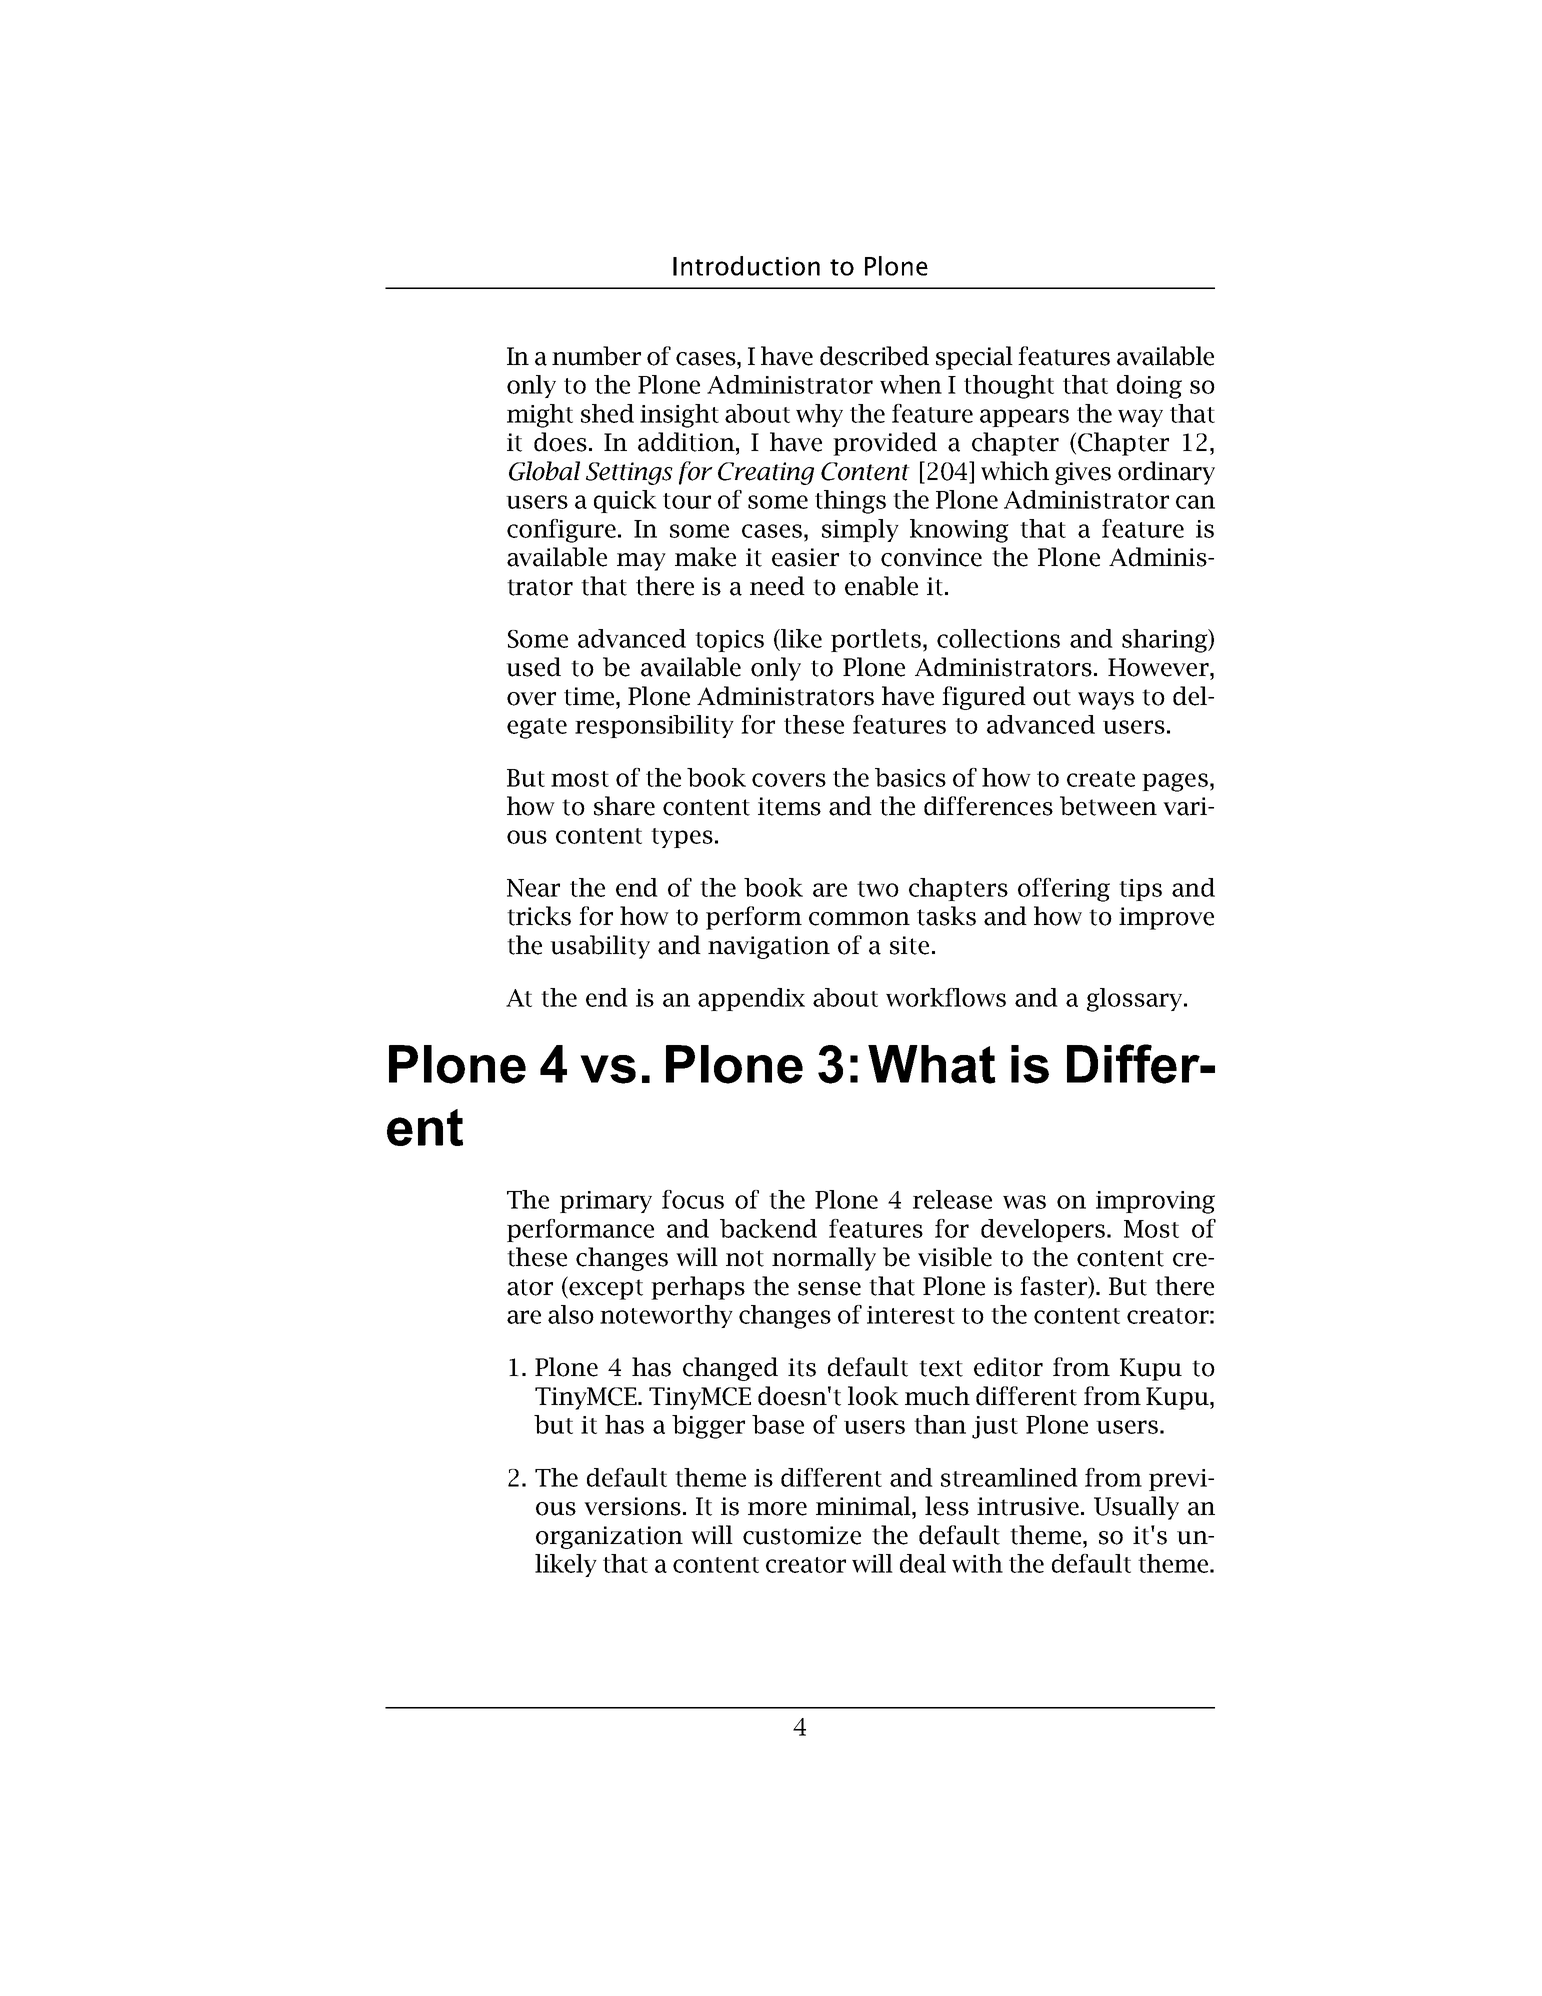 This screenshot has width=1542, height=1996. Describe the element at coordinates (952, 1199) in the screenshot. I see `release` at that location.
